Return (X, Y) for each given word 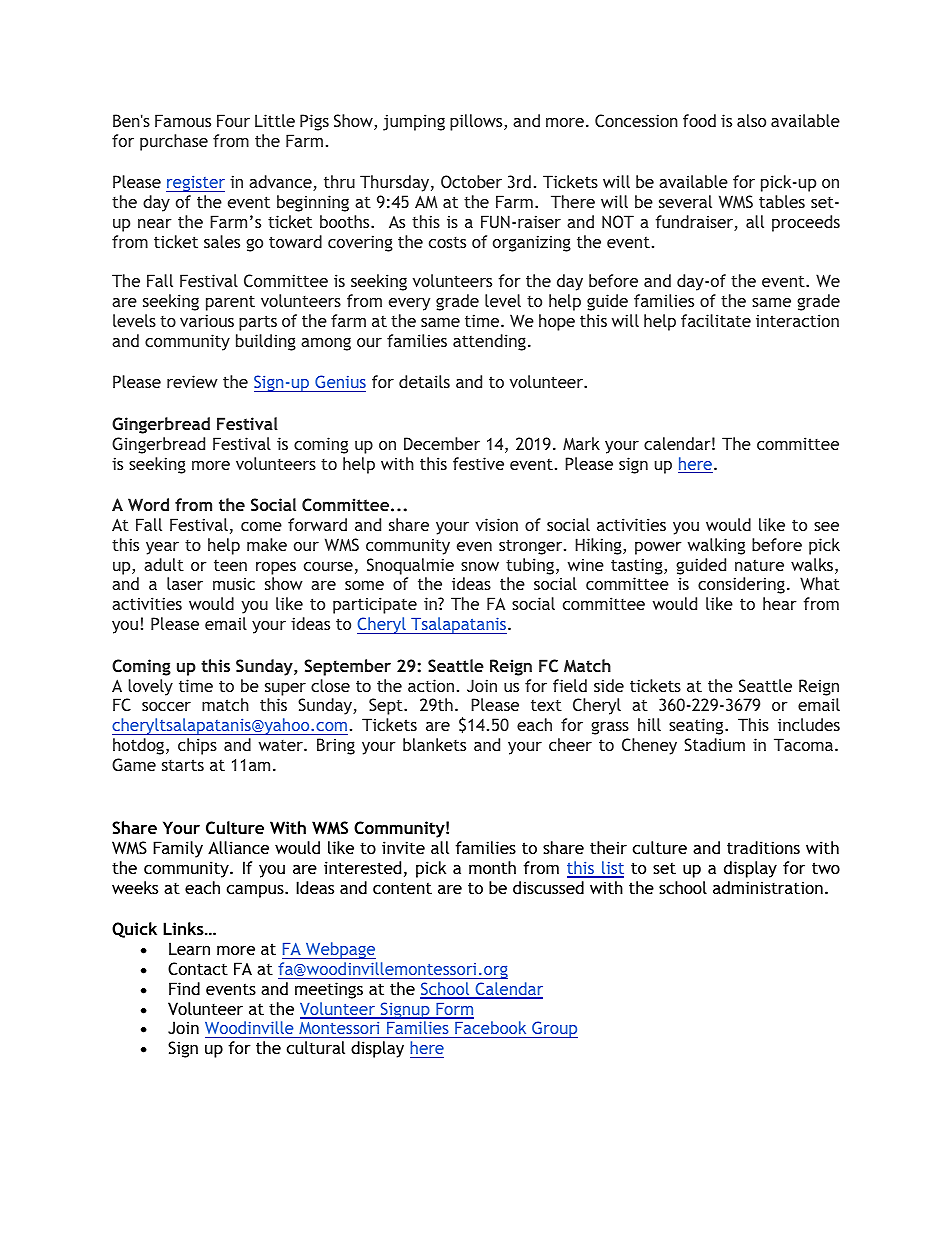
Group (554, 1029)
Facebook (491, 1029)
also (751, 120)
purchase (174, 142)
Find (184, 988)
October (471, 181)
